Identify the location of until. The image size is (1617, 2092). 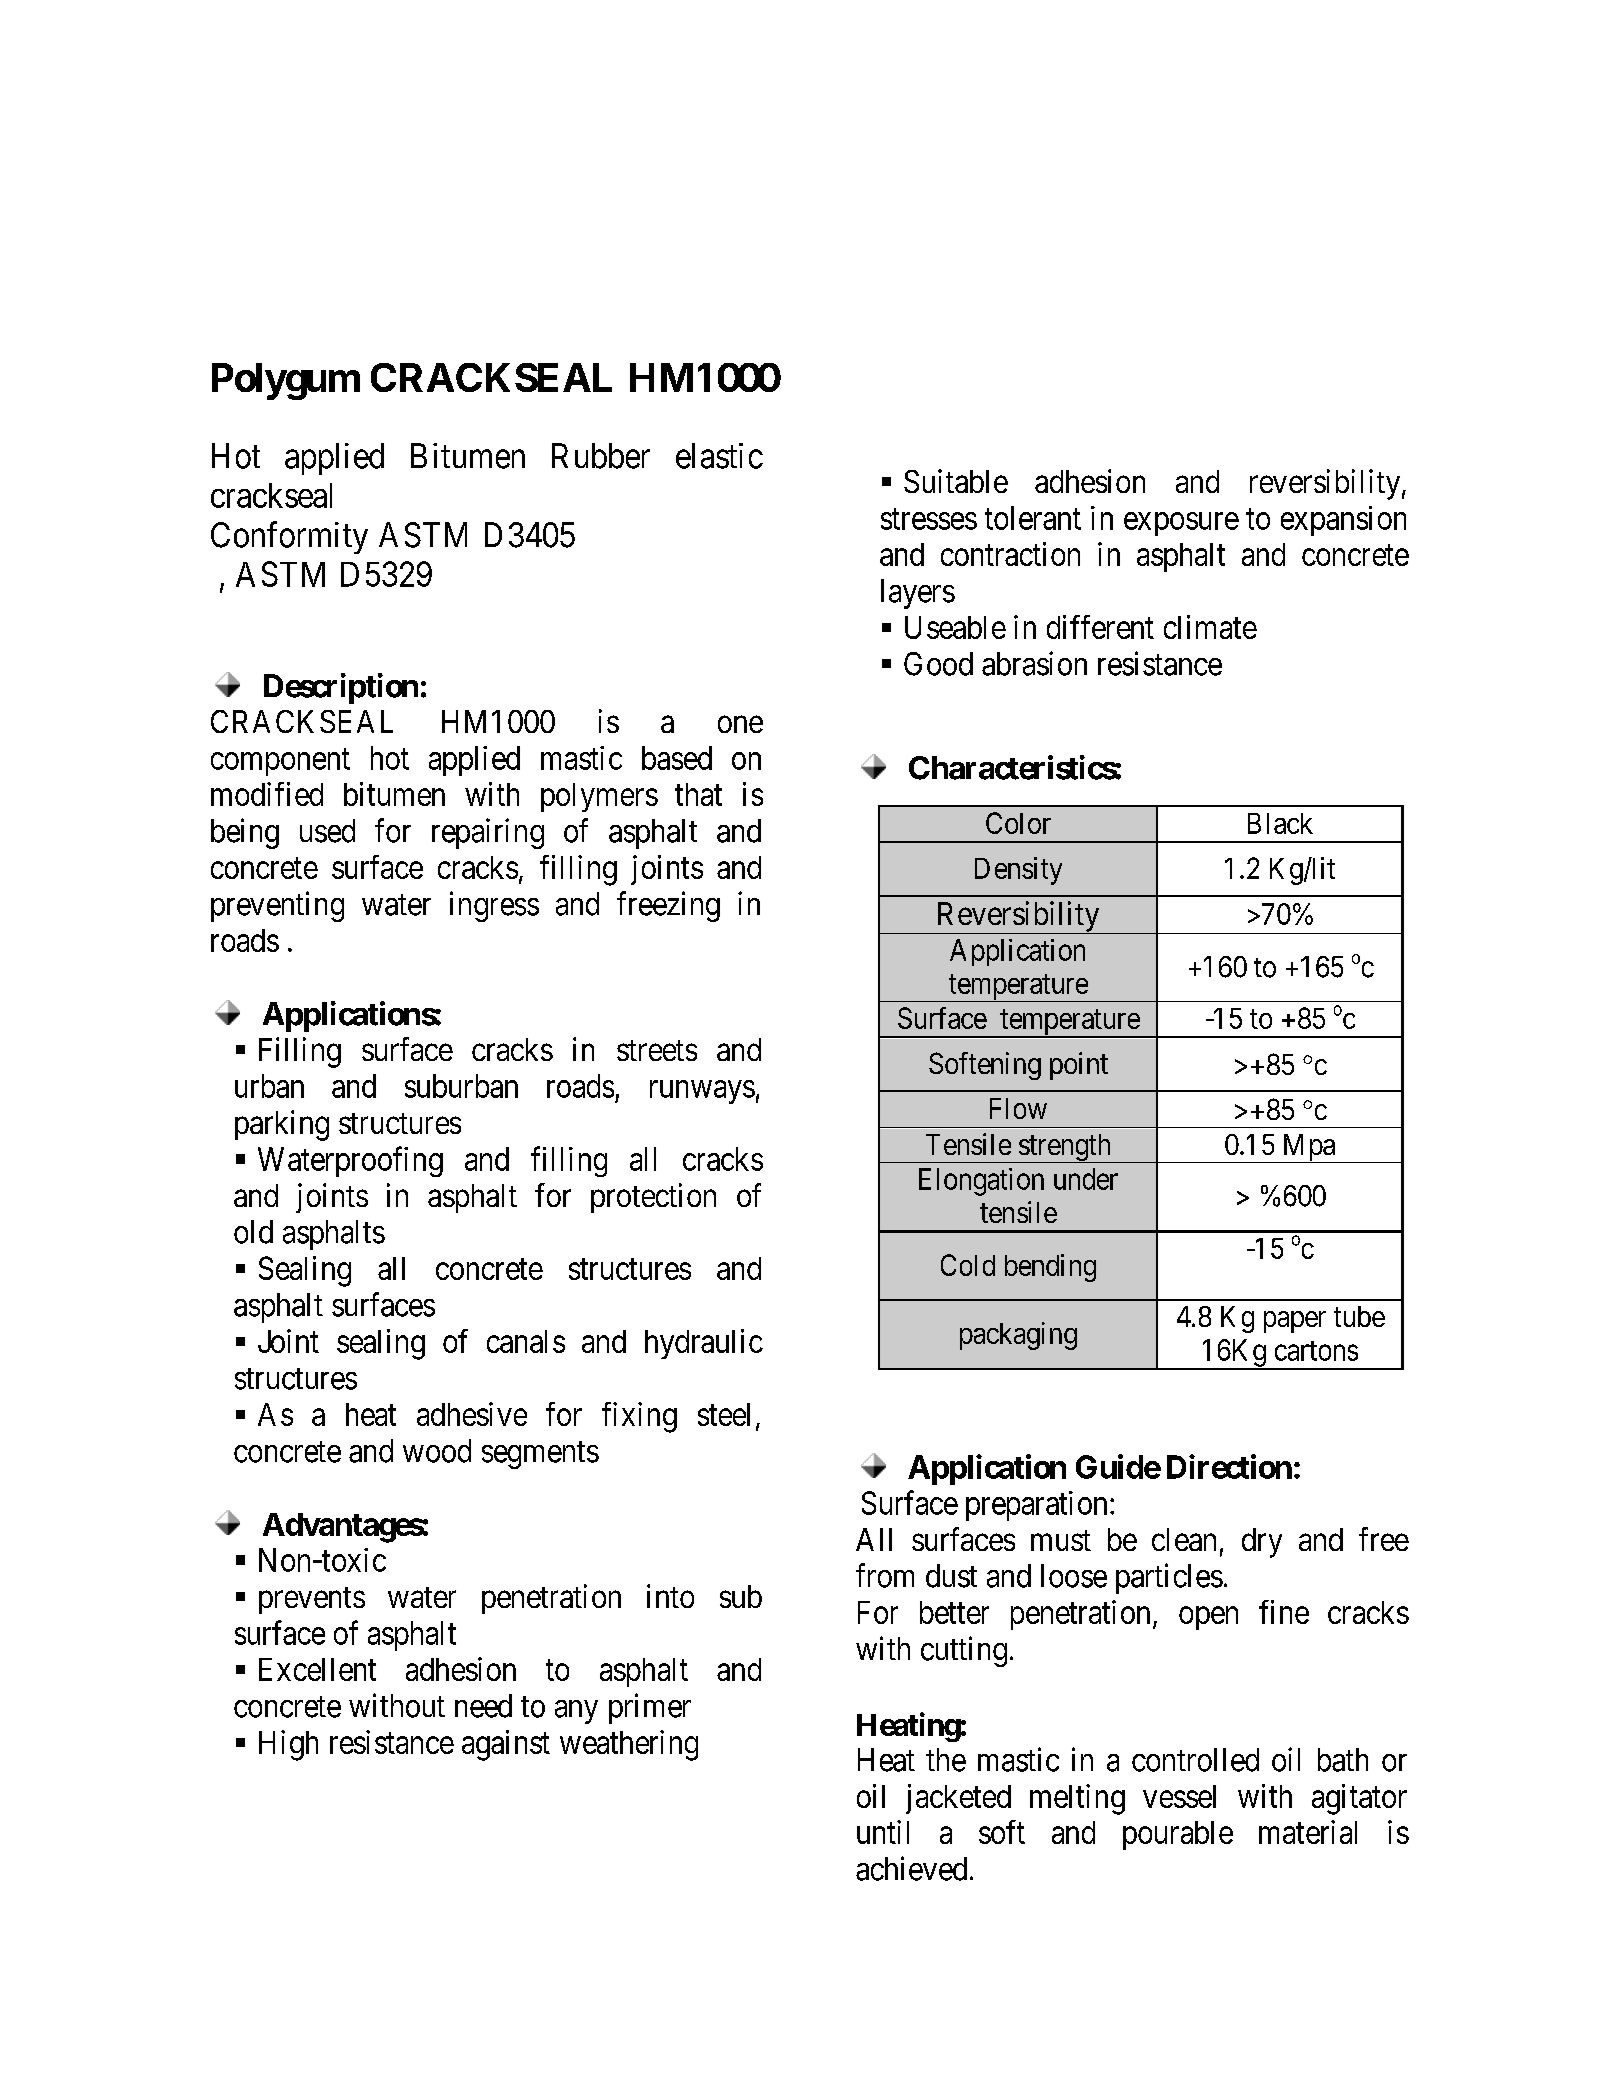
(883, 1832).
